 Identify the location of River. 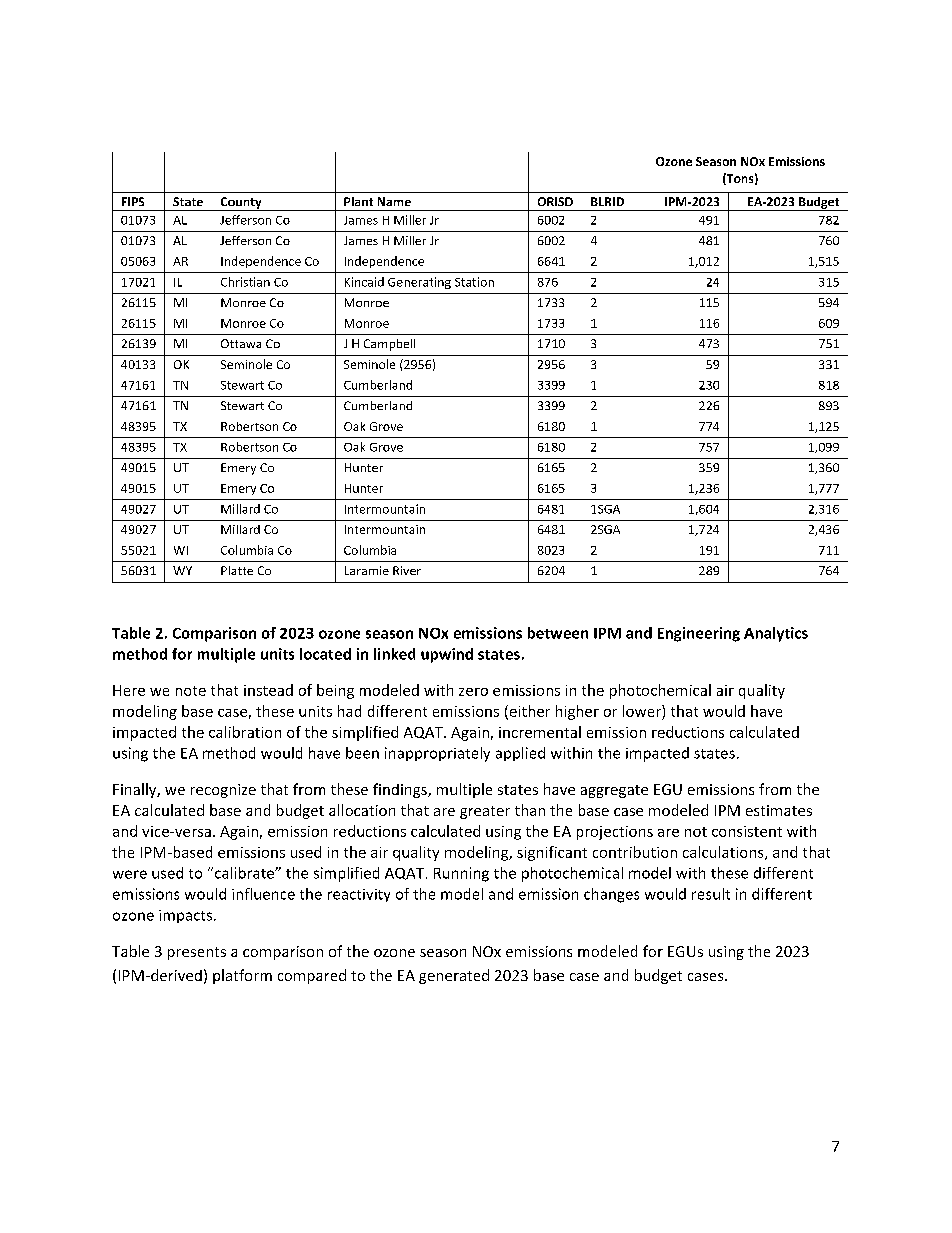
(407, 570).
